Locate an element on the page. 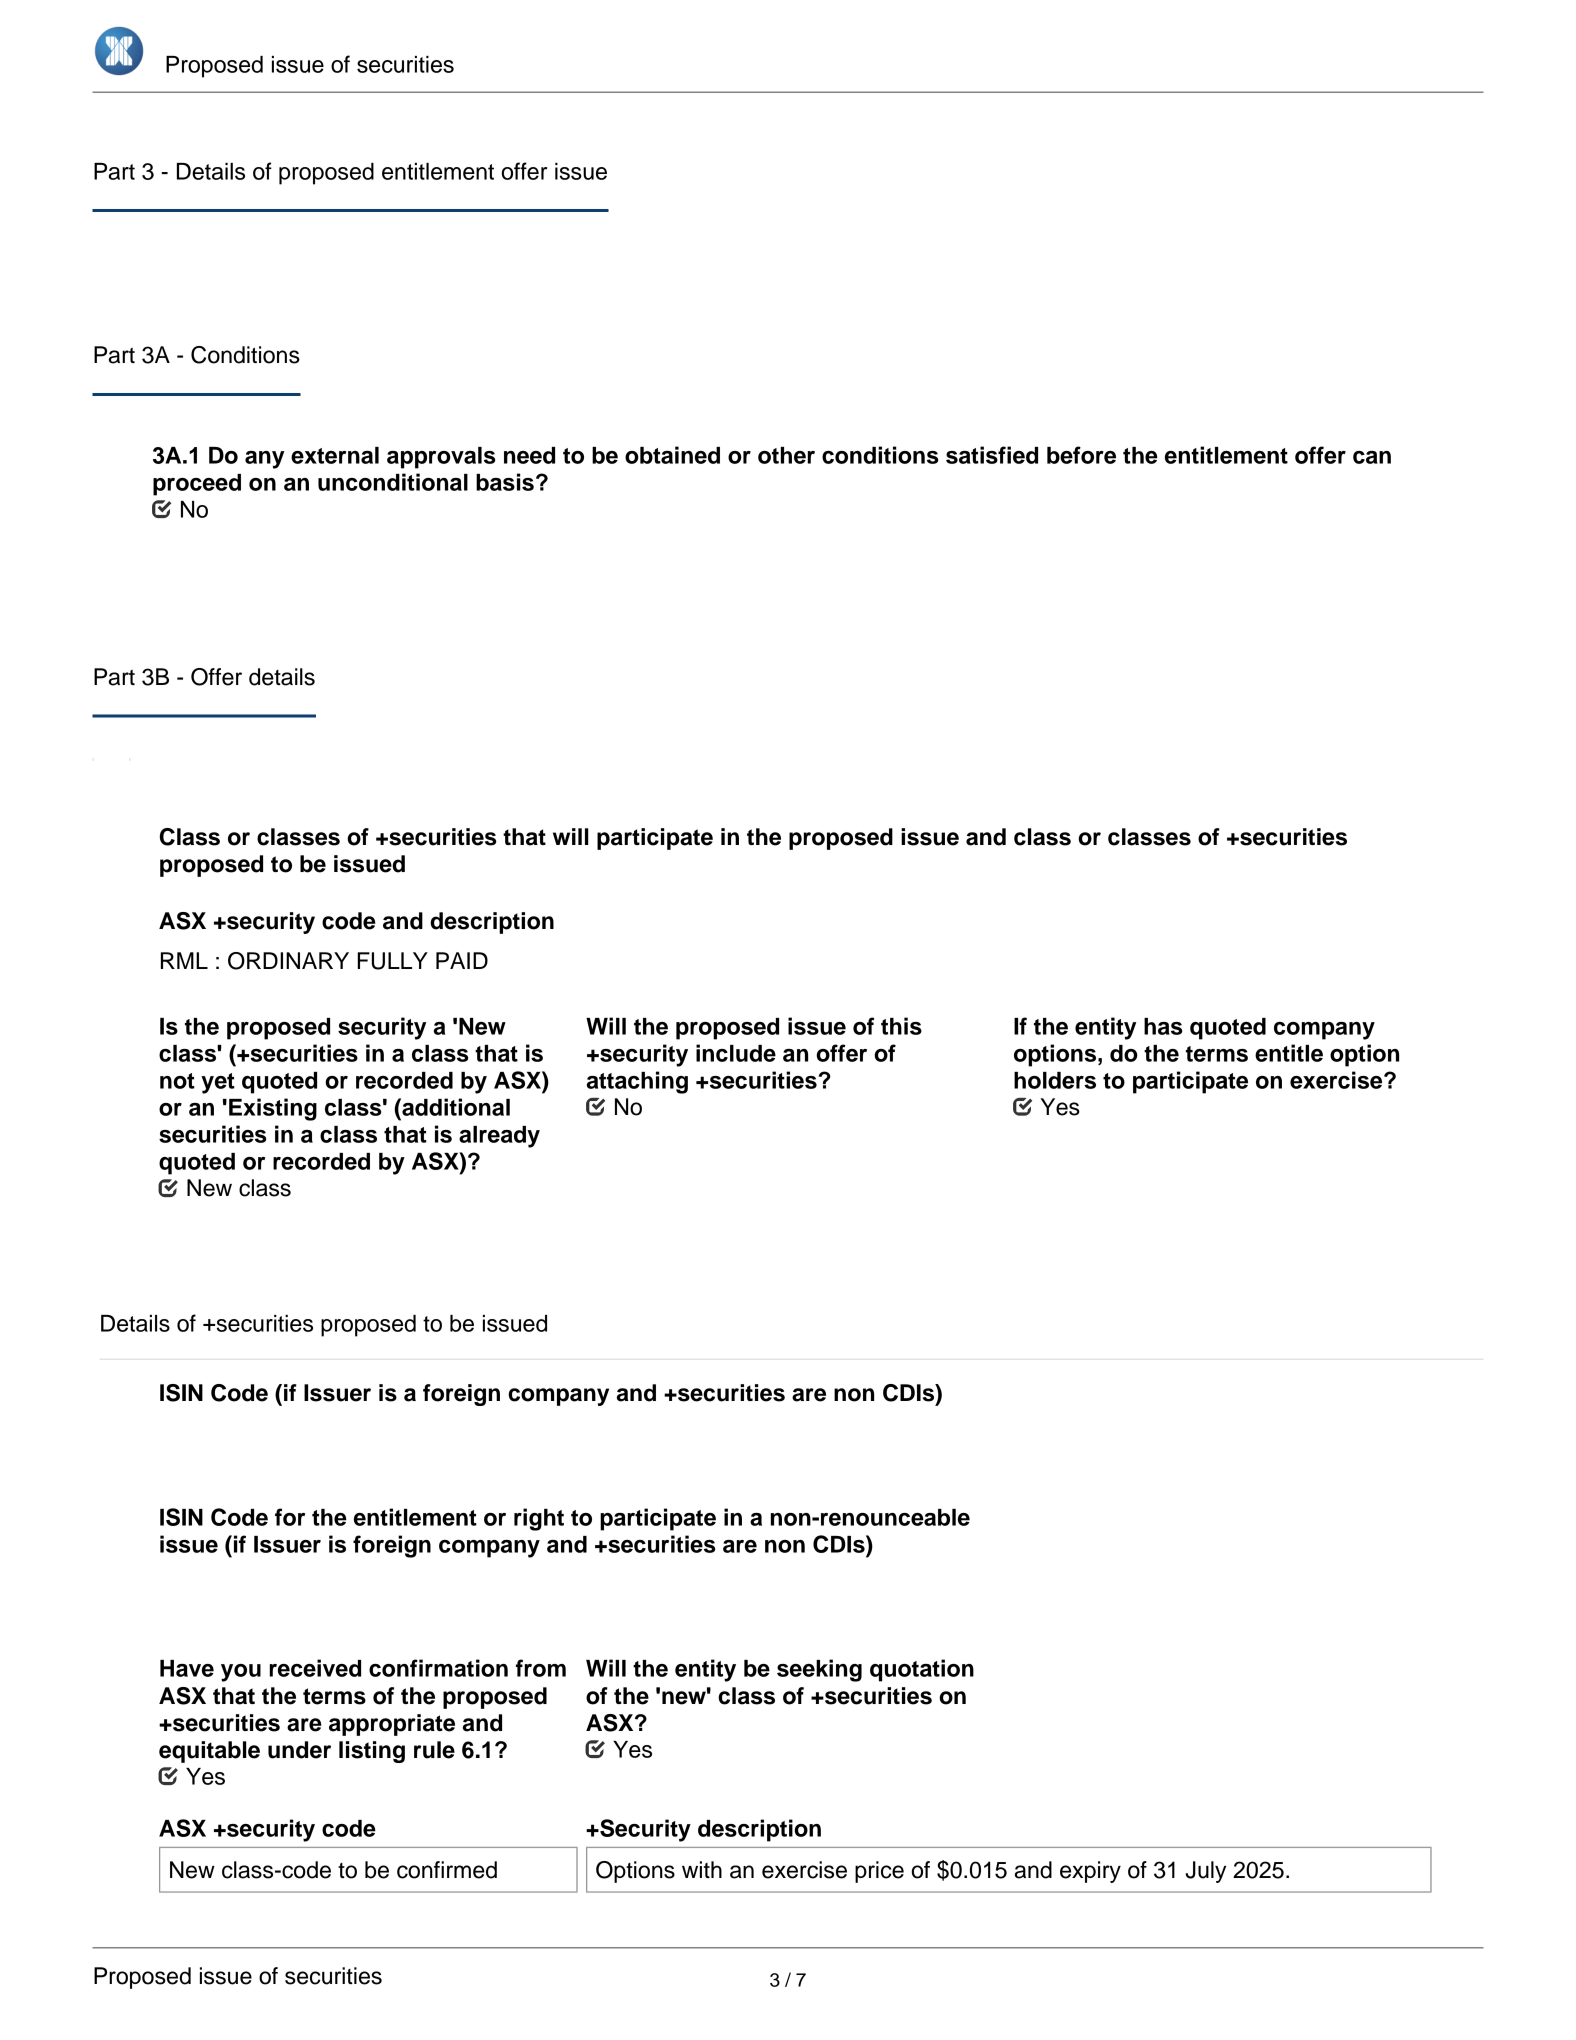 The height and width of the document is (2040, 1576). type is located at coordinates (294, 1948).
